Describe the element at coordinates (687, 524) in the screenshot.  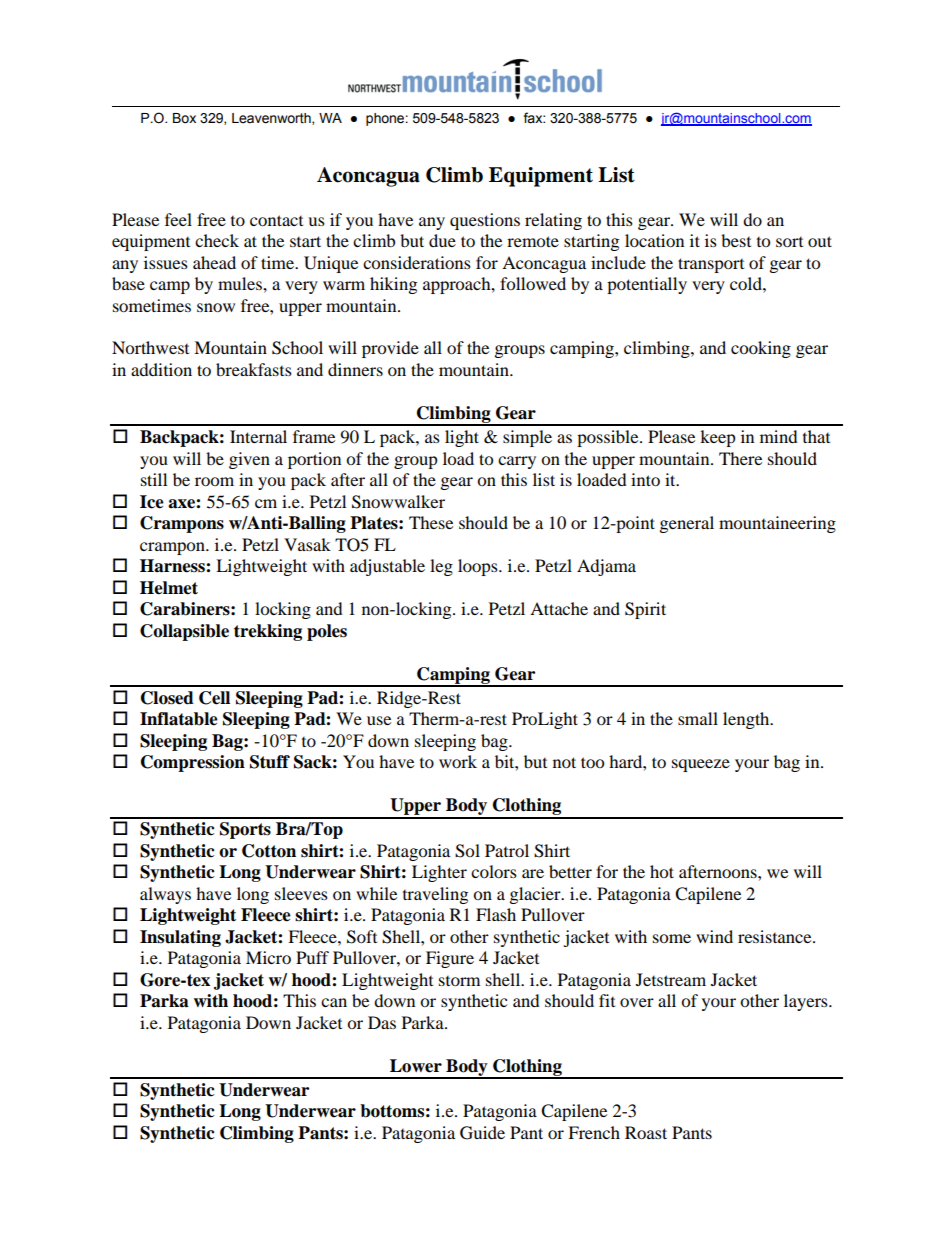
I see `general` at that location.
